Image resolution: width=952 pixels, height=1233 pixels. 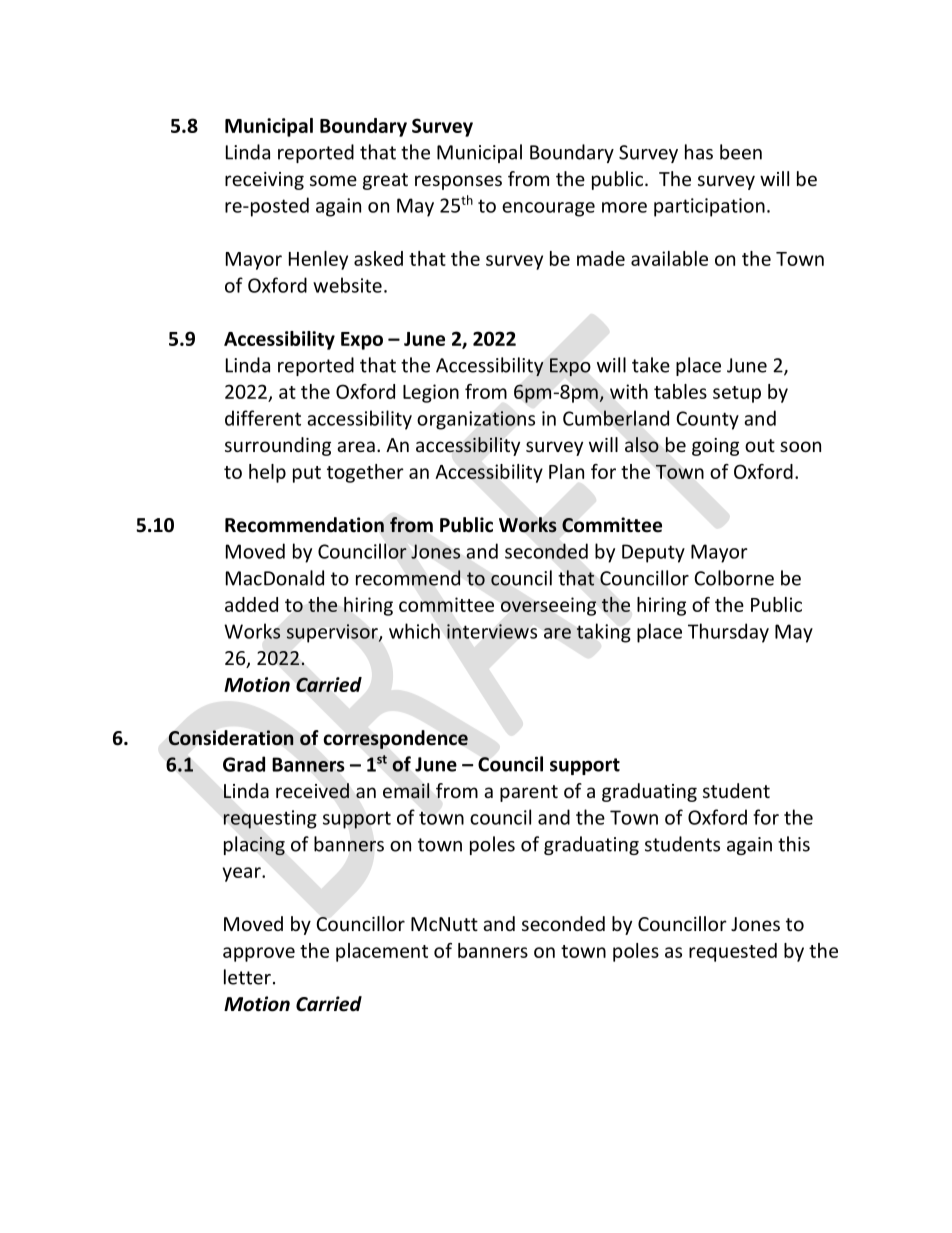 What do you see at coordinates (548, 606) in the page?
I see `overseeing` at bounding box center [548, 606].
